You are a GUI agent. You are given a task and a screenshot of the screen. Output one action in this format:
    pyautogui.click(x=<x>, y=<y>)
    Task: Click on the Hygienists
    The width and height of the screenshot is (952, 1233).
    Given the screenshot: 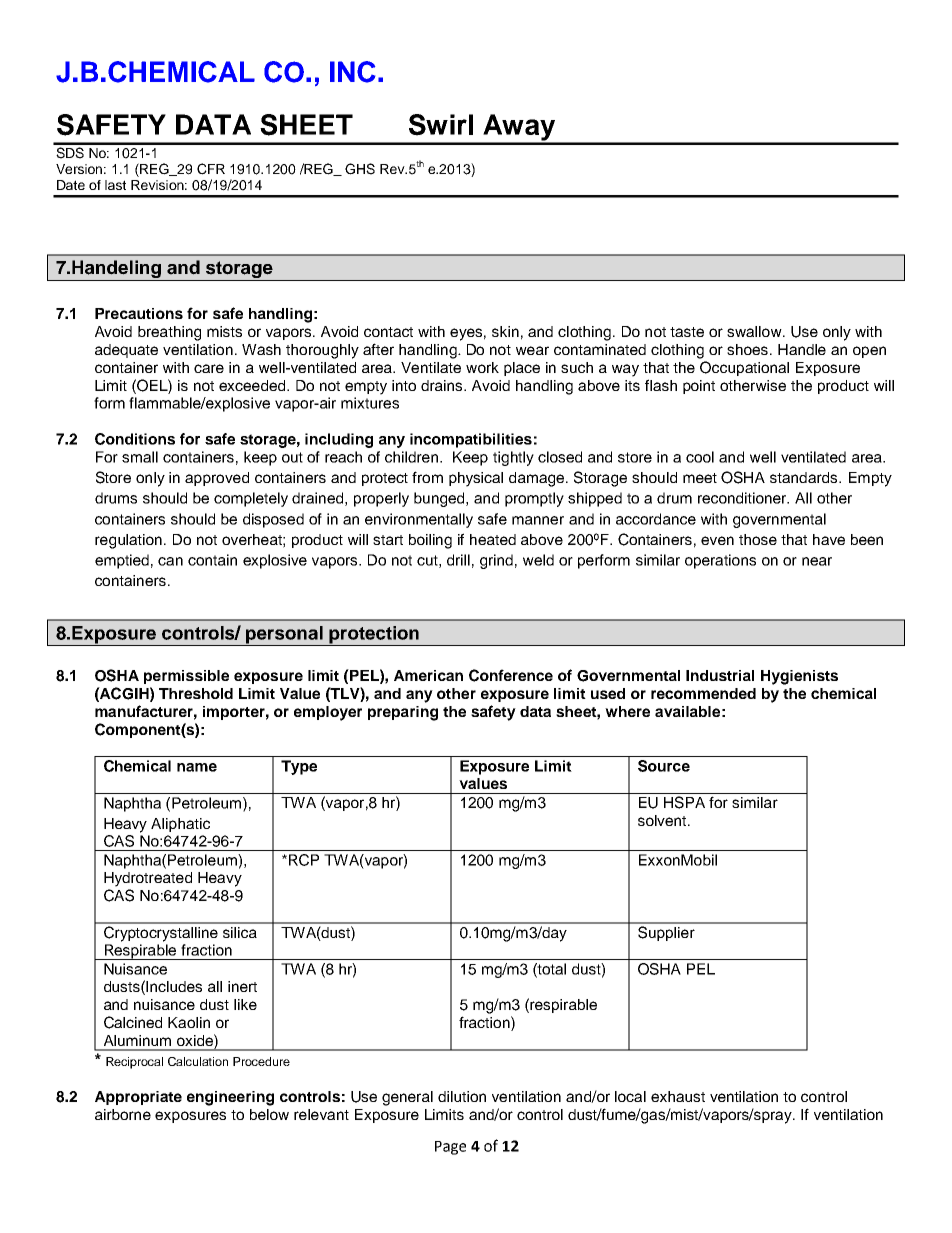 What is the action you would take?
    pyautogui.click(x=799, y=677)
